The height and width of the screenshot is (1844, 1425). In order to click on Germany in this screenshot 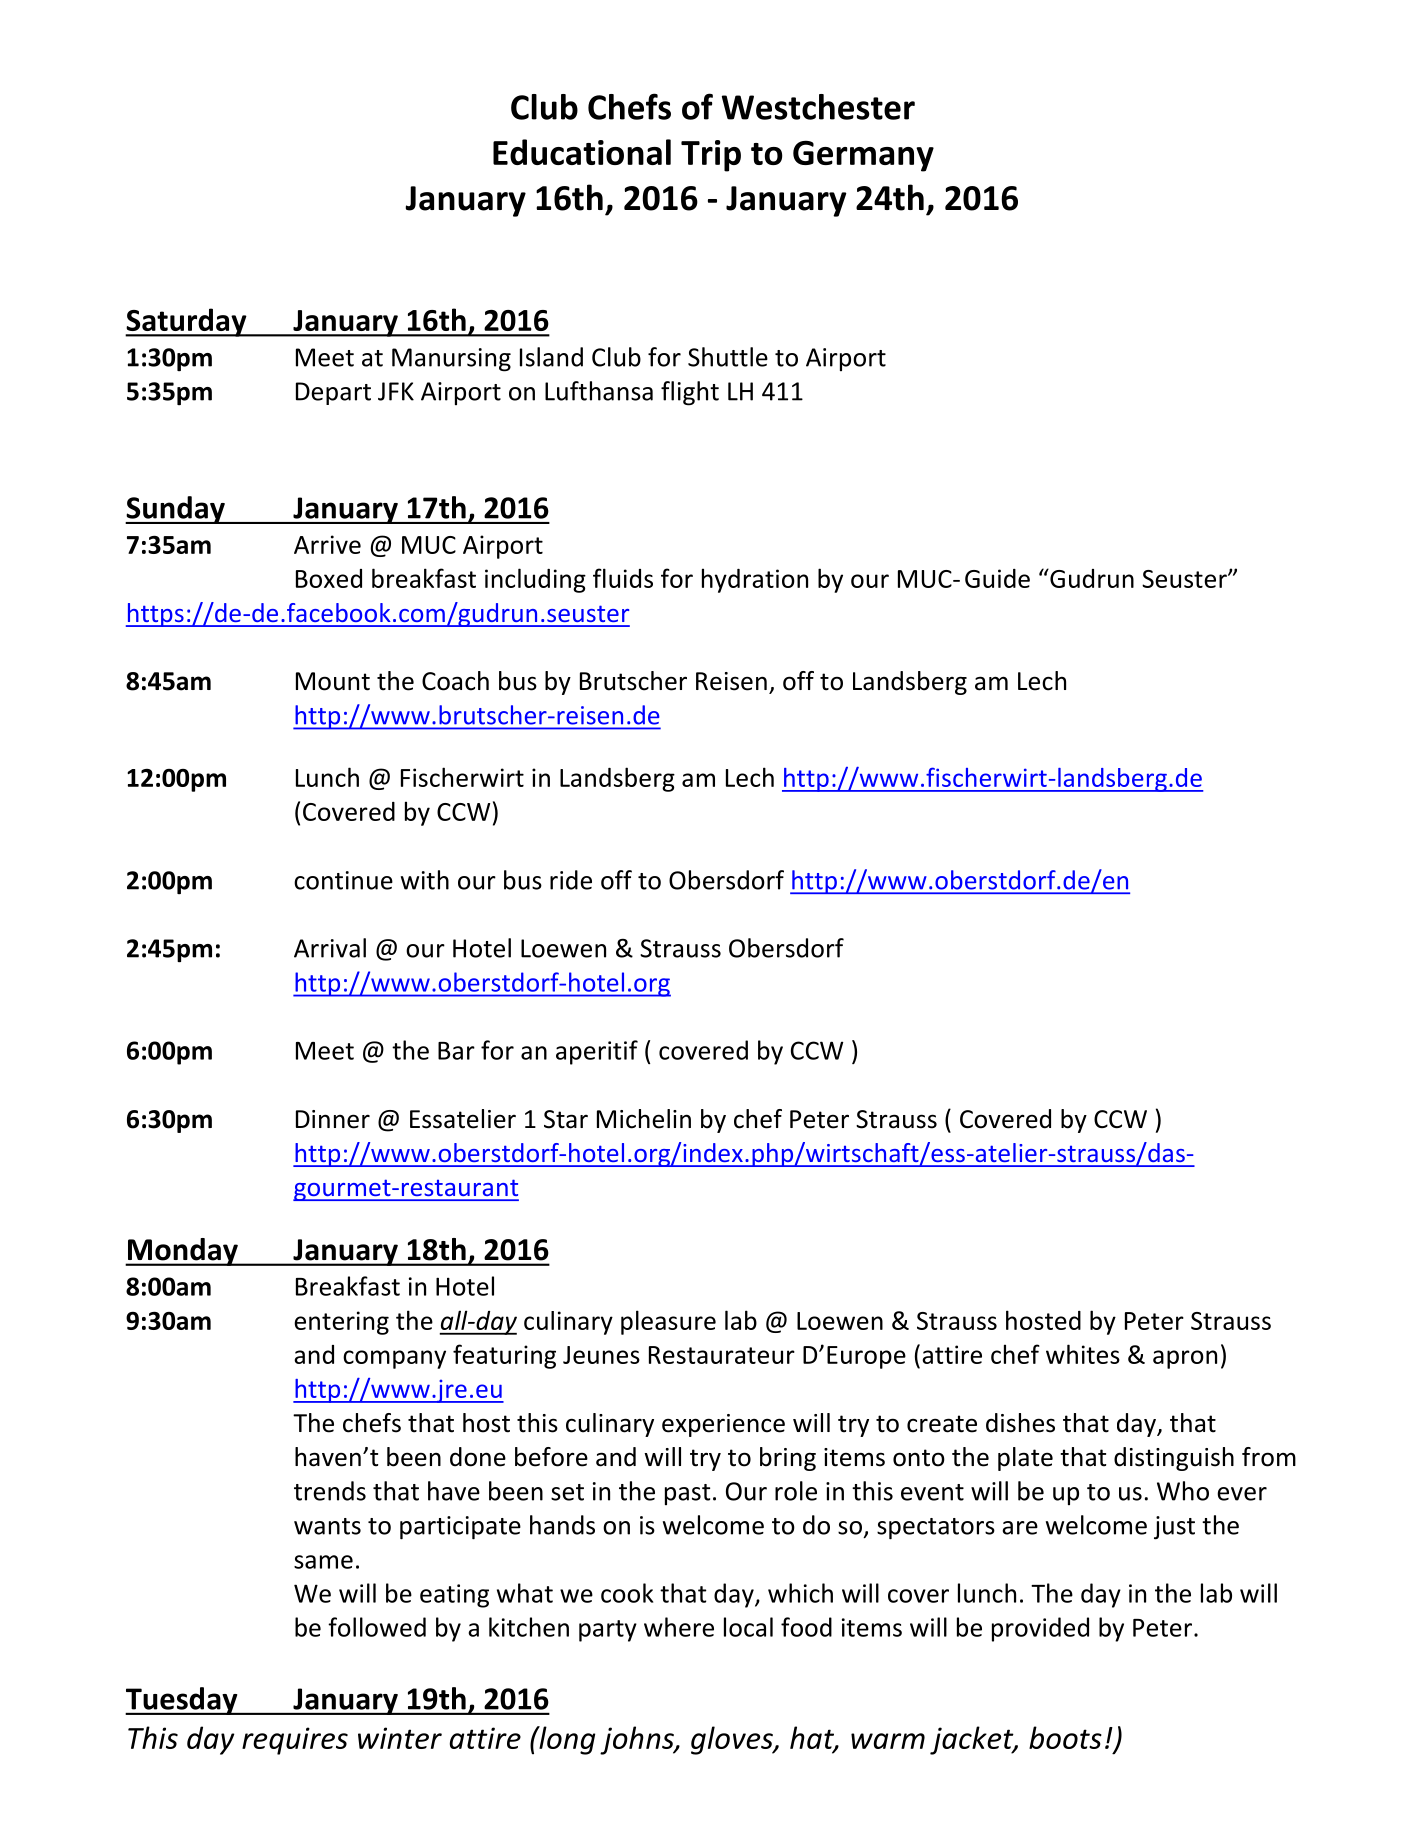, I will do `click(863, 156)`.
